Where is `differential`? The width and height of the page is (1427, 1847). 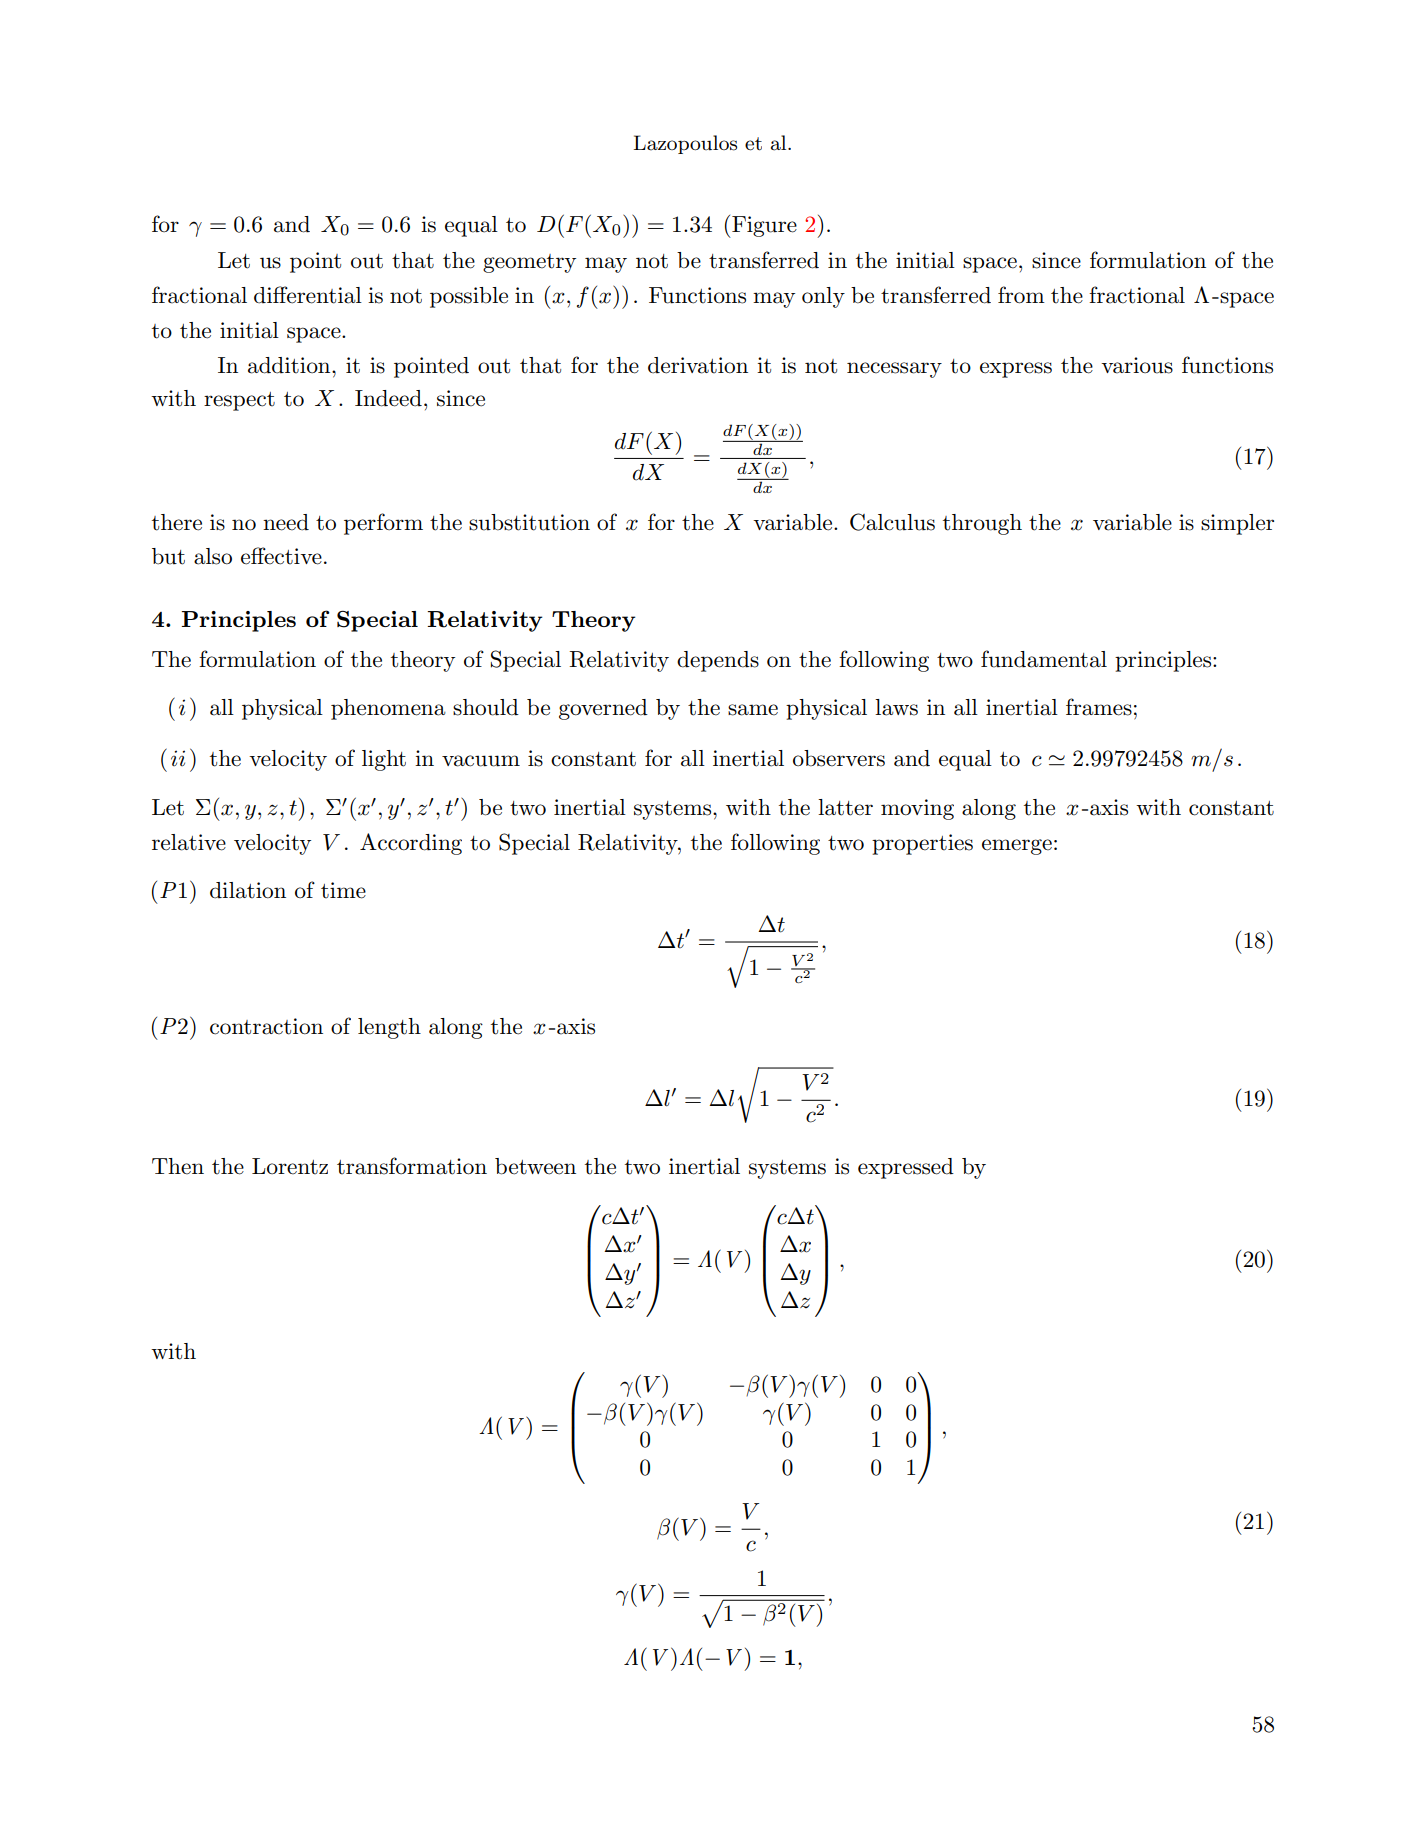 differential is located at coordinates (308, 295).
